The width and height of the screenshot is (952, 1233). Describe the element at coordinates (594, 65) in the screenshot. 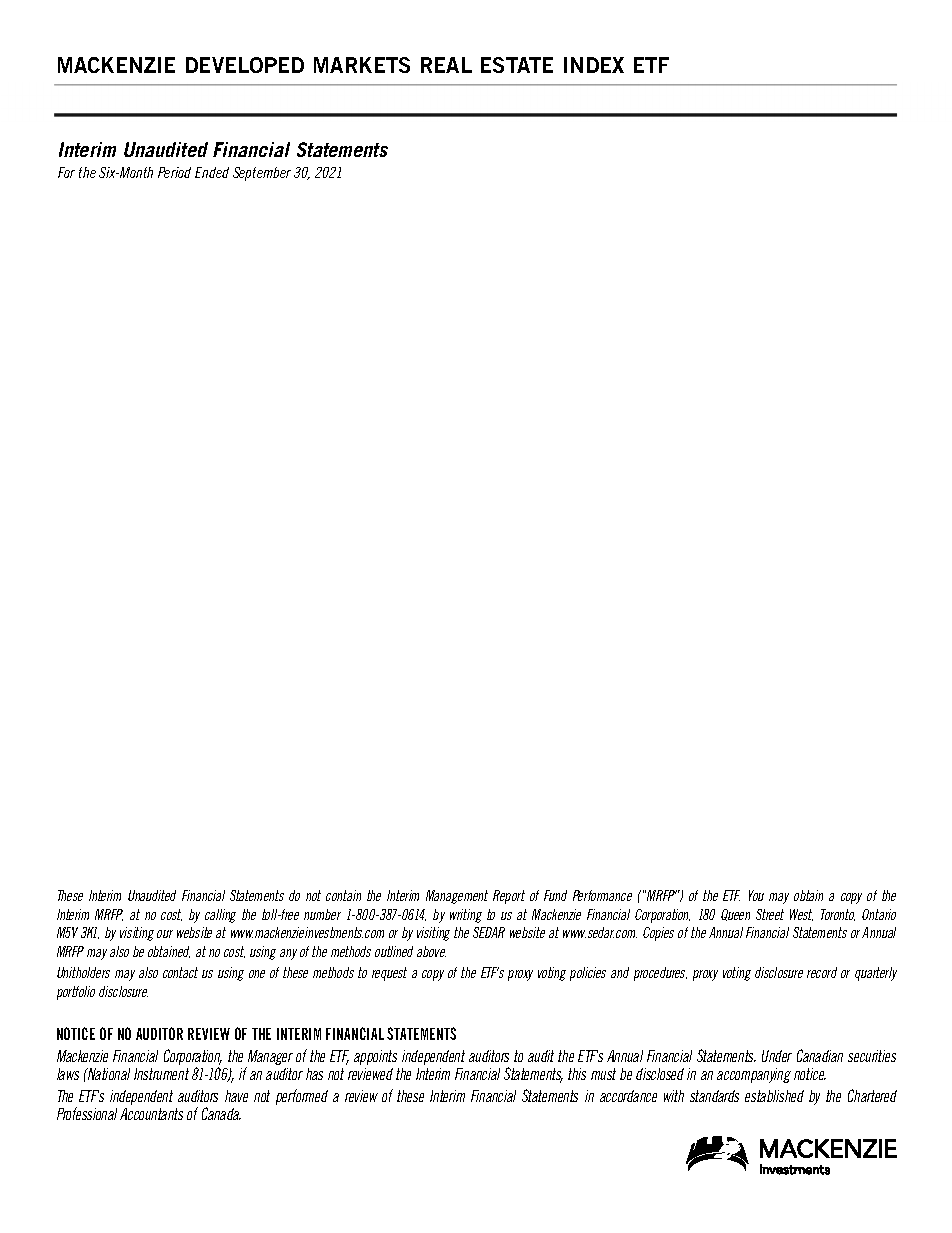

I see `INDEX` at that location.
